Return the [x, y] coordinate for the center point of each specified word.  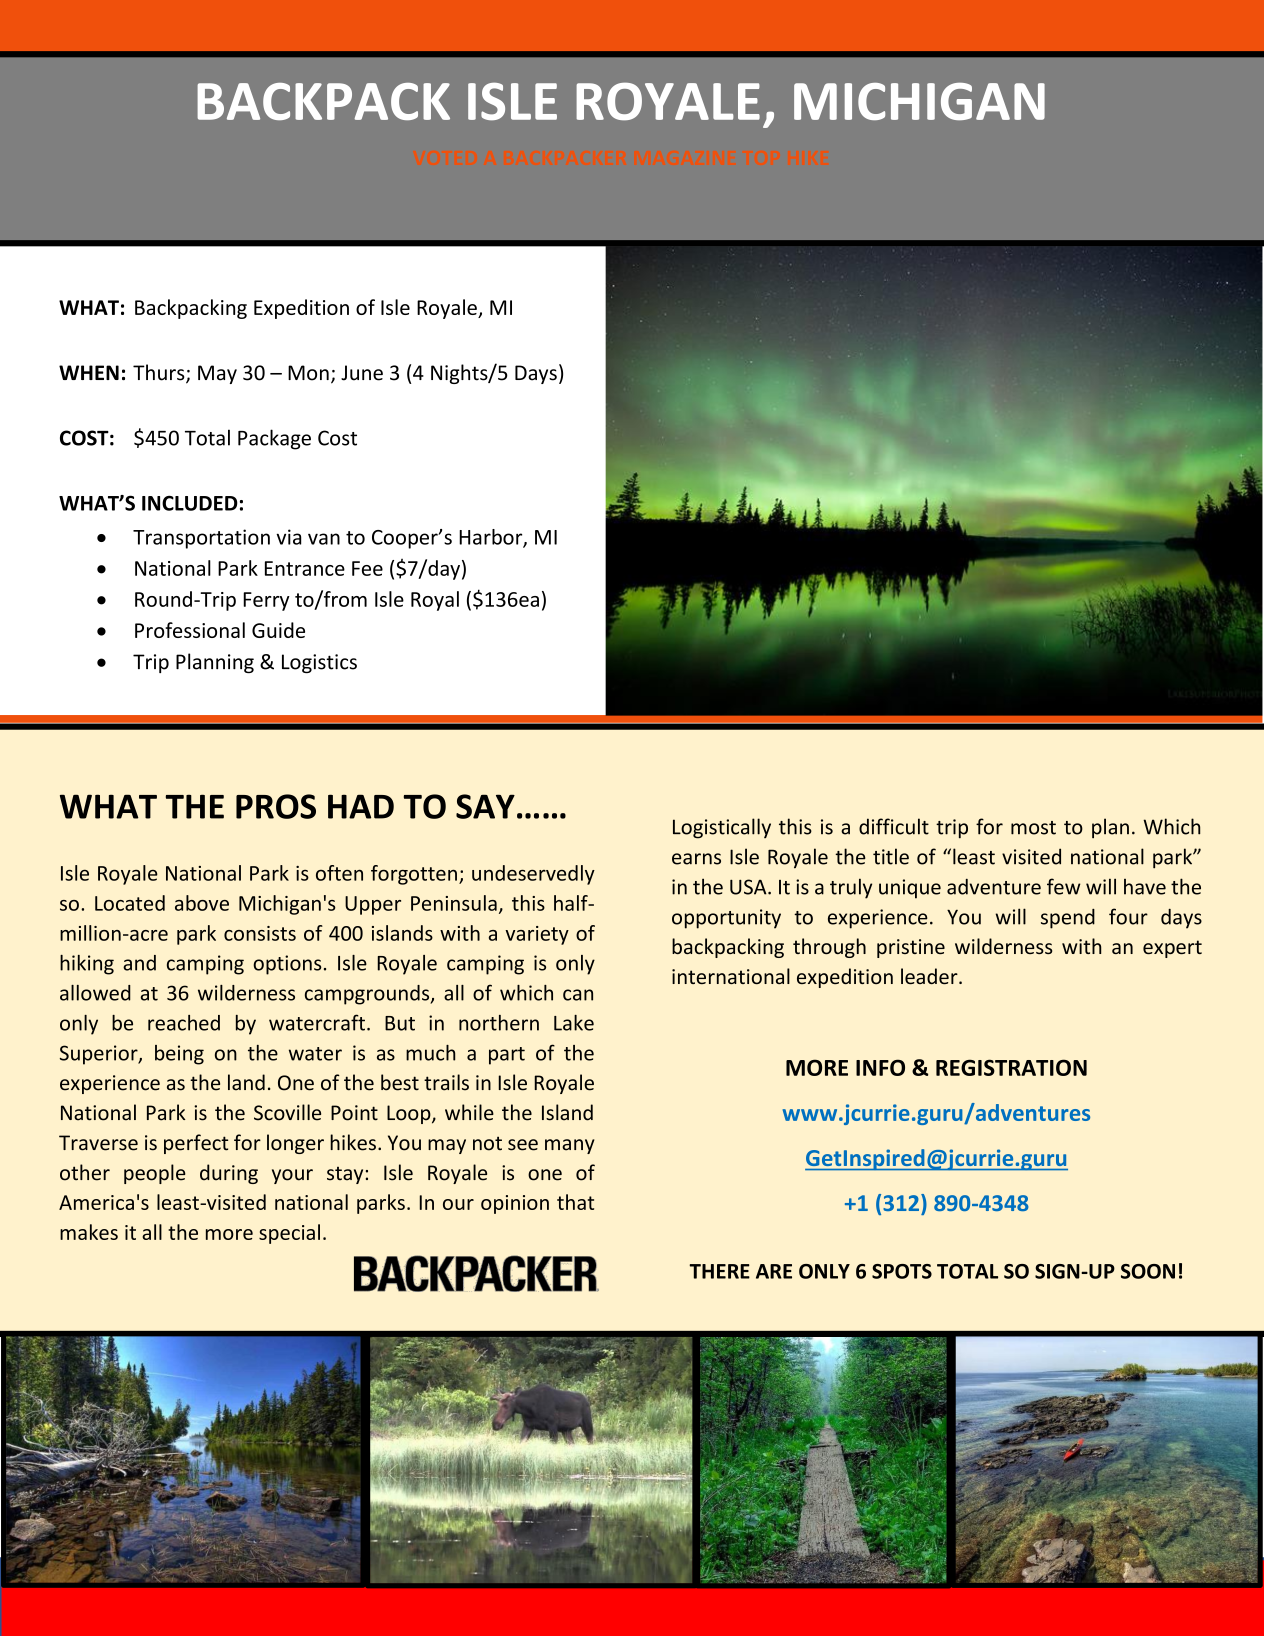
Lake [574, 1023]
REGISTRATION [1011, 1067]
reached [184, 1023]
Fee [367, 568]
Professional [190, 630]
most [1033, 828]
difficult [894, 826]
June [362, 373]
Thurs [160, 373]
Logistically [722, 828]
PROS [276, 806]
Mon [308, 373]
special [289, 1234]
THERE [719, 1271]
